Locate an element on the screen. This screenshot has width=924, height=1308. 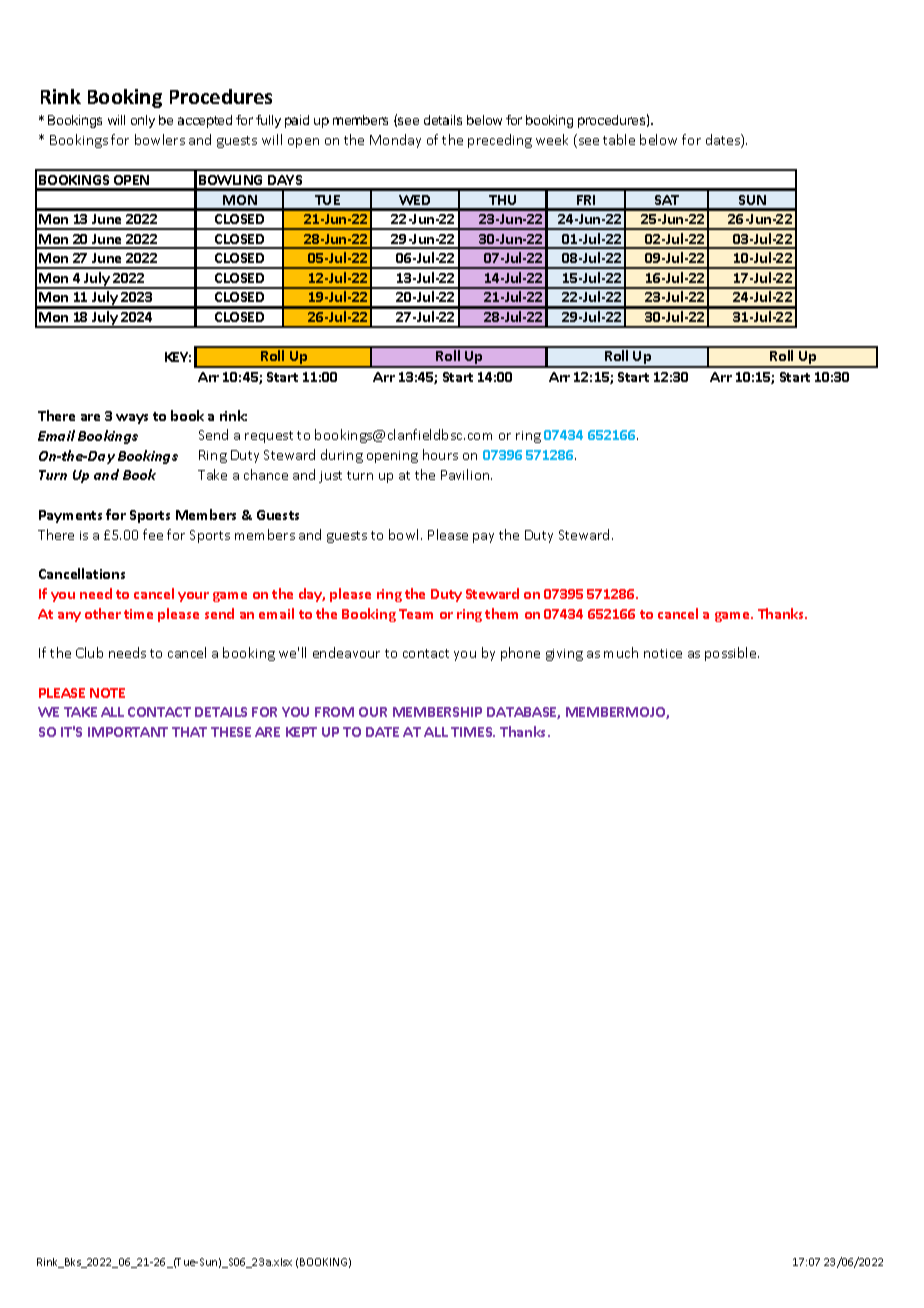
Pavilion is located at coordinates (466, 474).
